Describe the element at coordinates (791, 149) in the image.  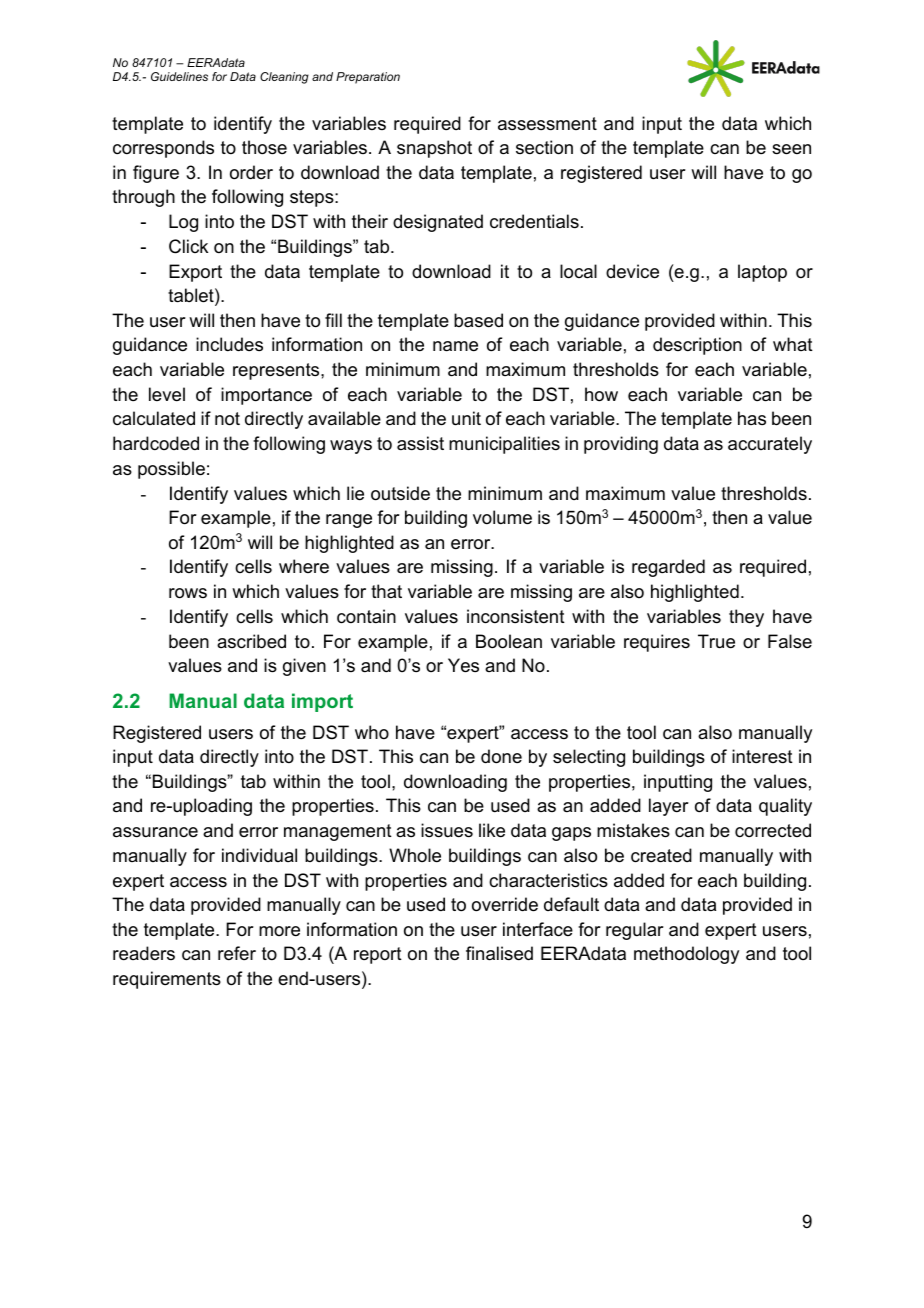
I see `seen` at that location.
